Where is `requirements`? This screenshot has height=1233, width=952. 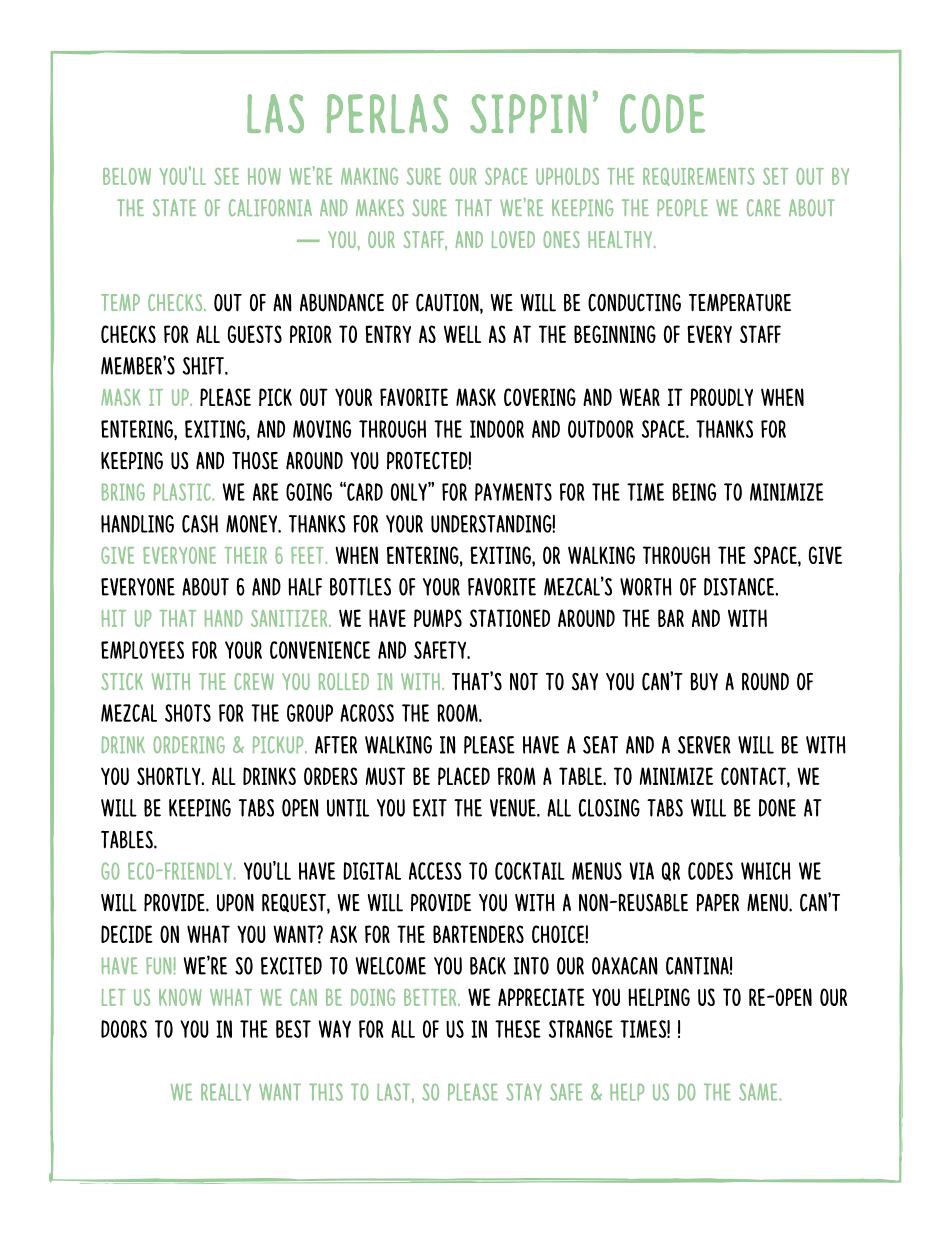
requirements is located at coordinates (698, 177).
